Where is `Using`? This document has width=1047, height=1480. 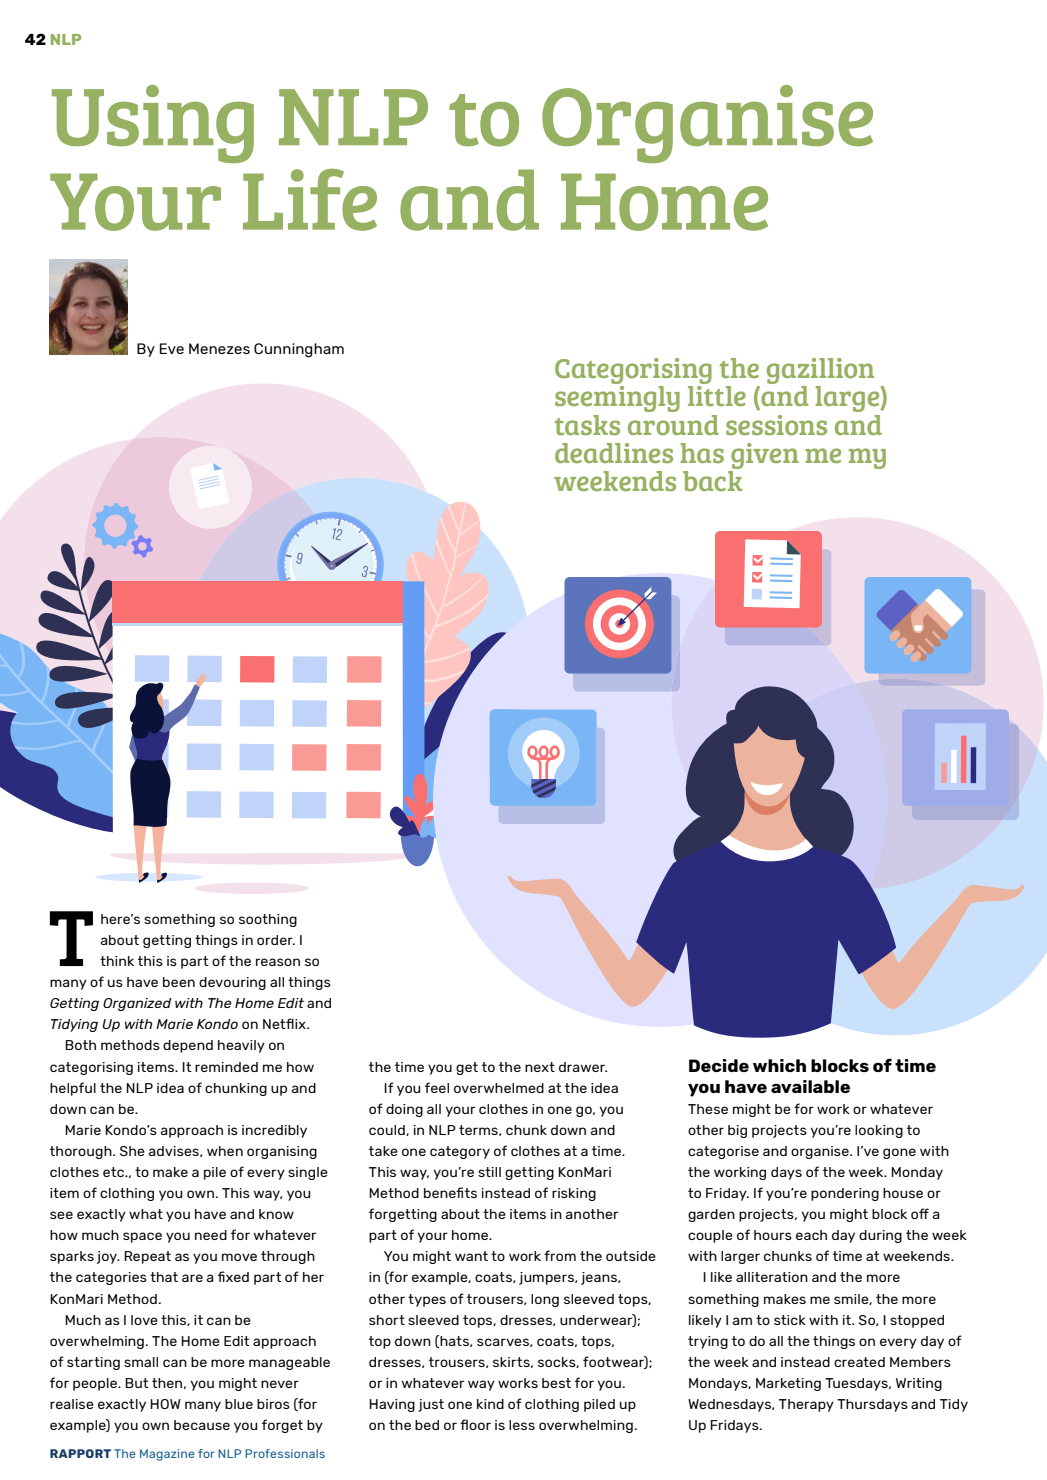 Using is located at coordinates (153, 124).
